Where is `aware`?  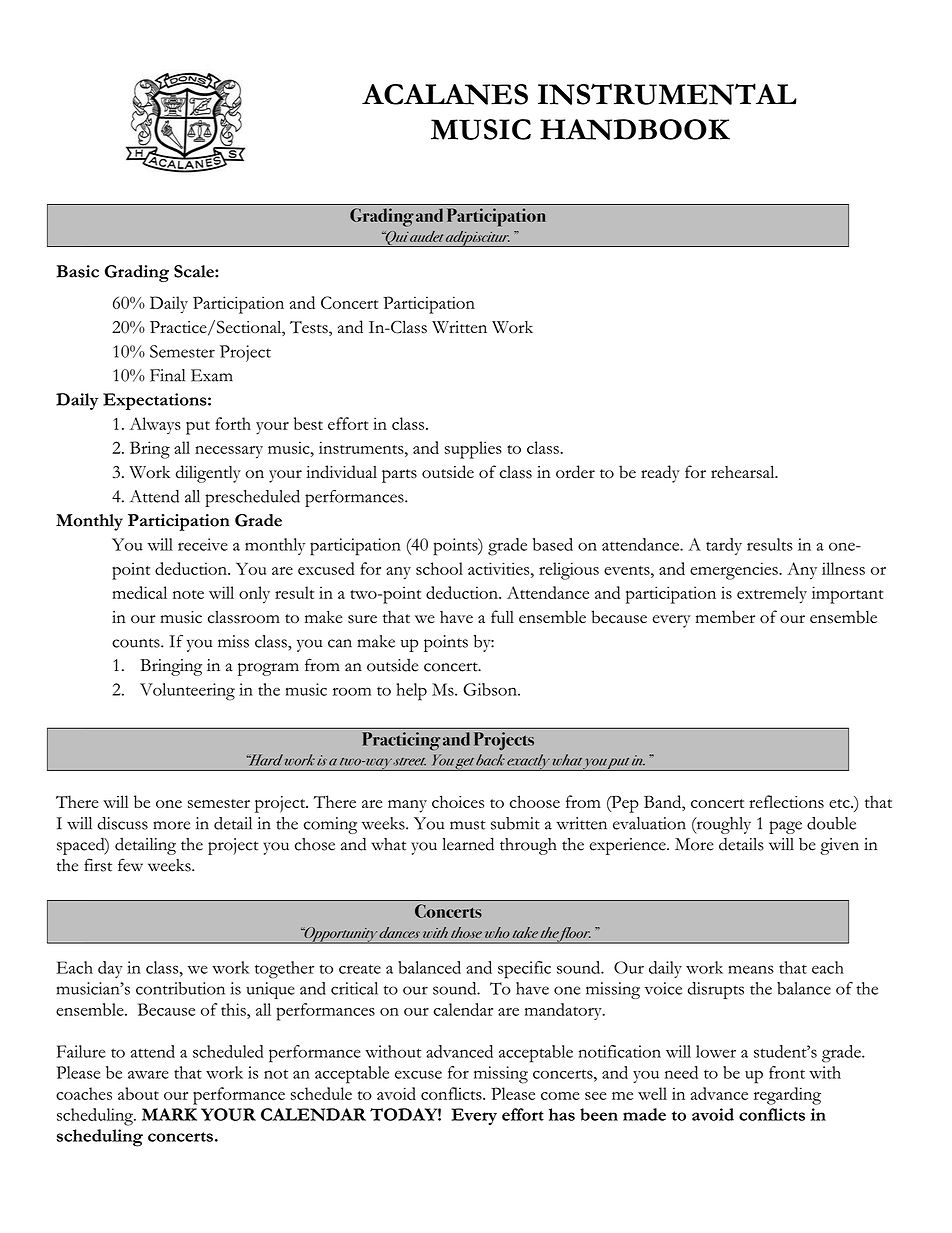 aware is located at coordinates (148, 1074).
